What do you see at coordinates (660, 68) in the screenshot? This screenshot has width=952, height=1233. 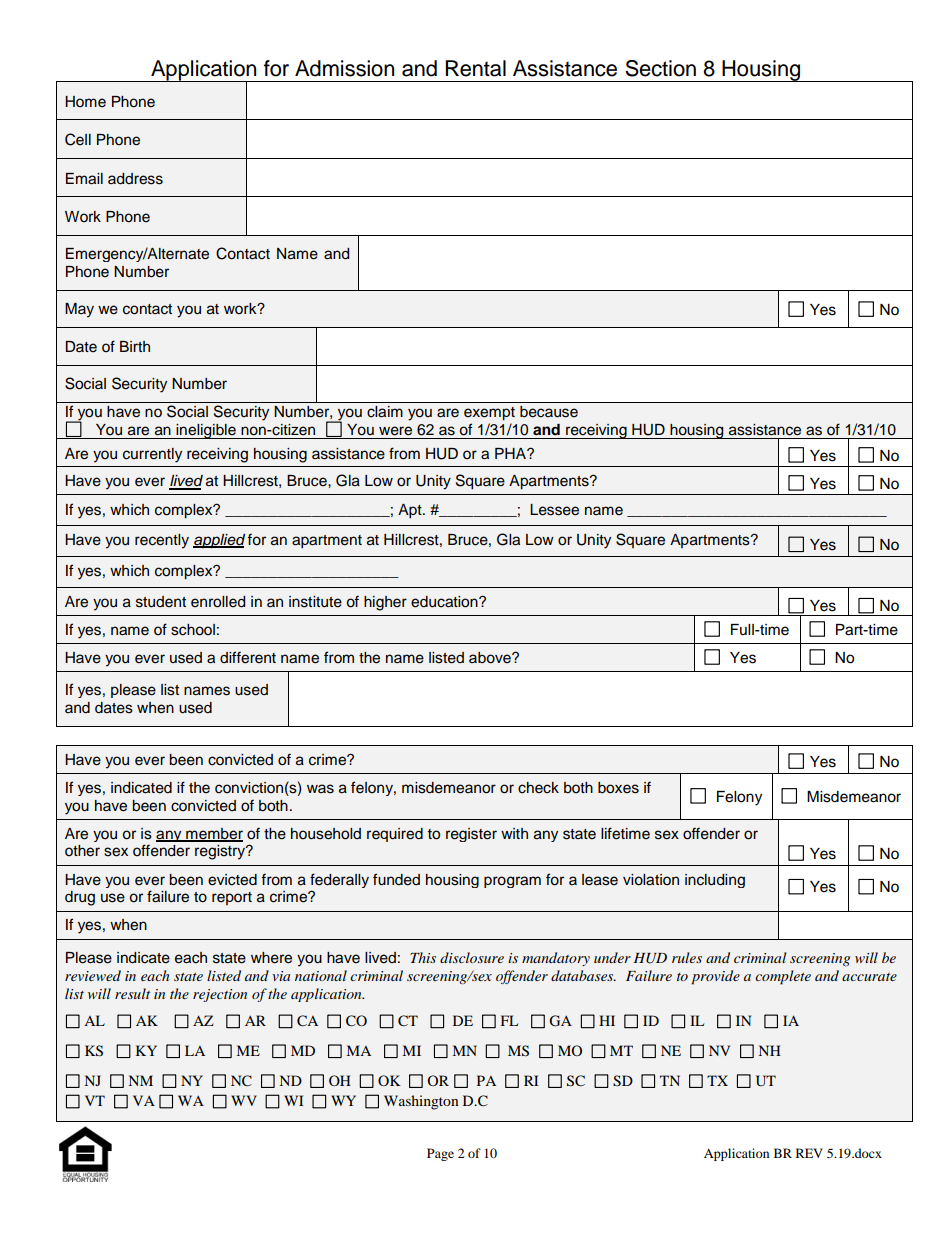 I see `Section` at bounding box center [660, 68].
